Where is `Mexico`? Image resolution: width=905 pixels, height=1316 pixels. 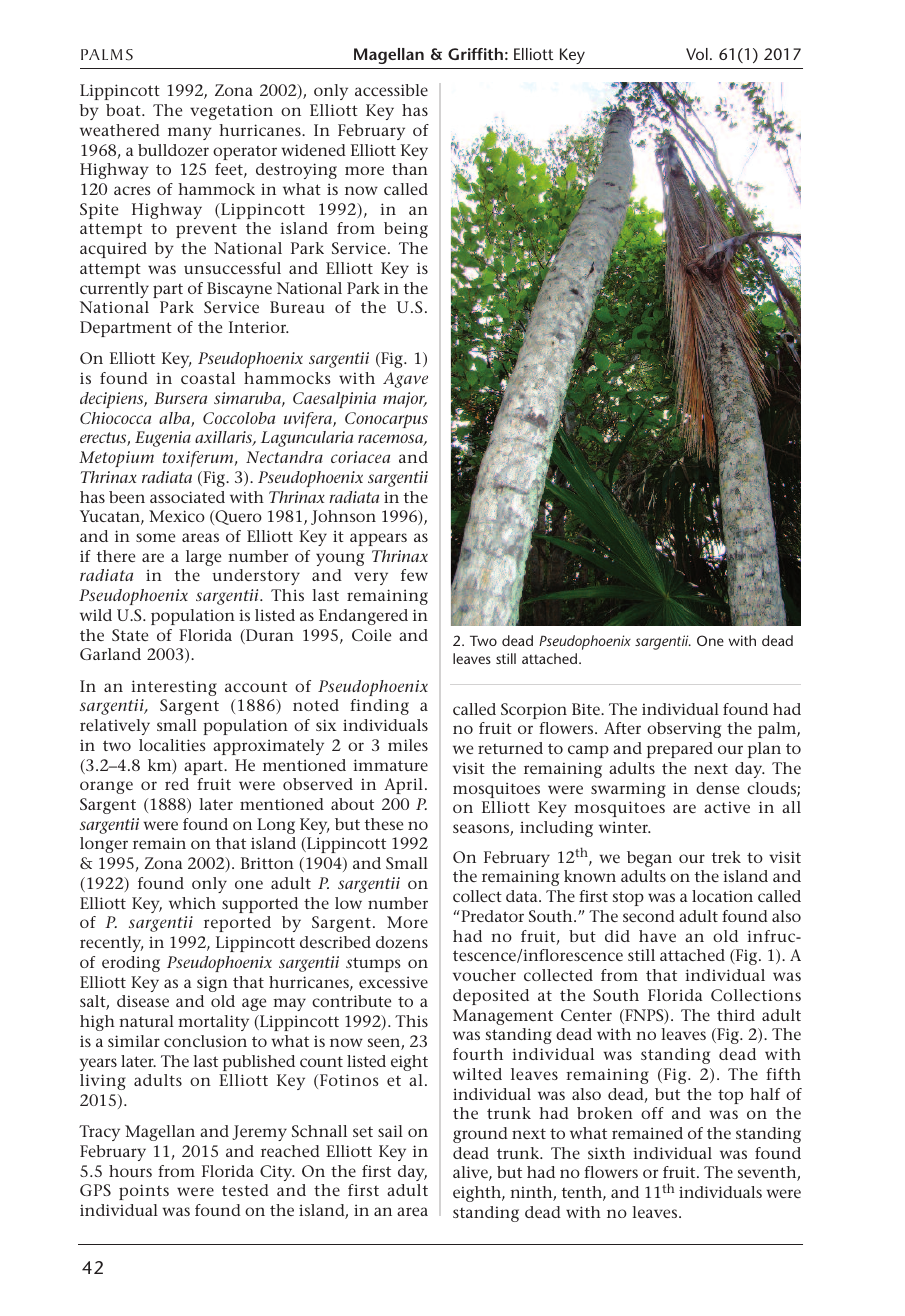
Mexico is located at coordinates (177, 516).
